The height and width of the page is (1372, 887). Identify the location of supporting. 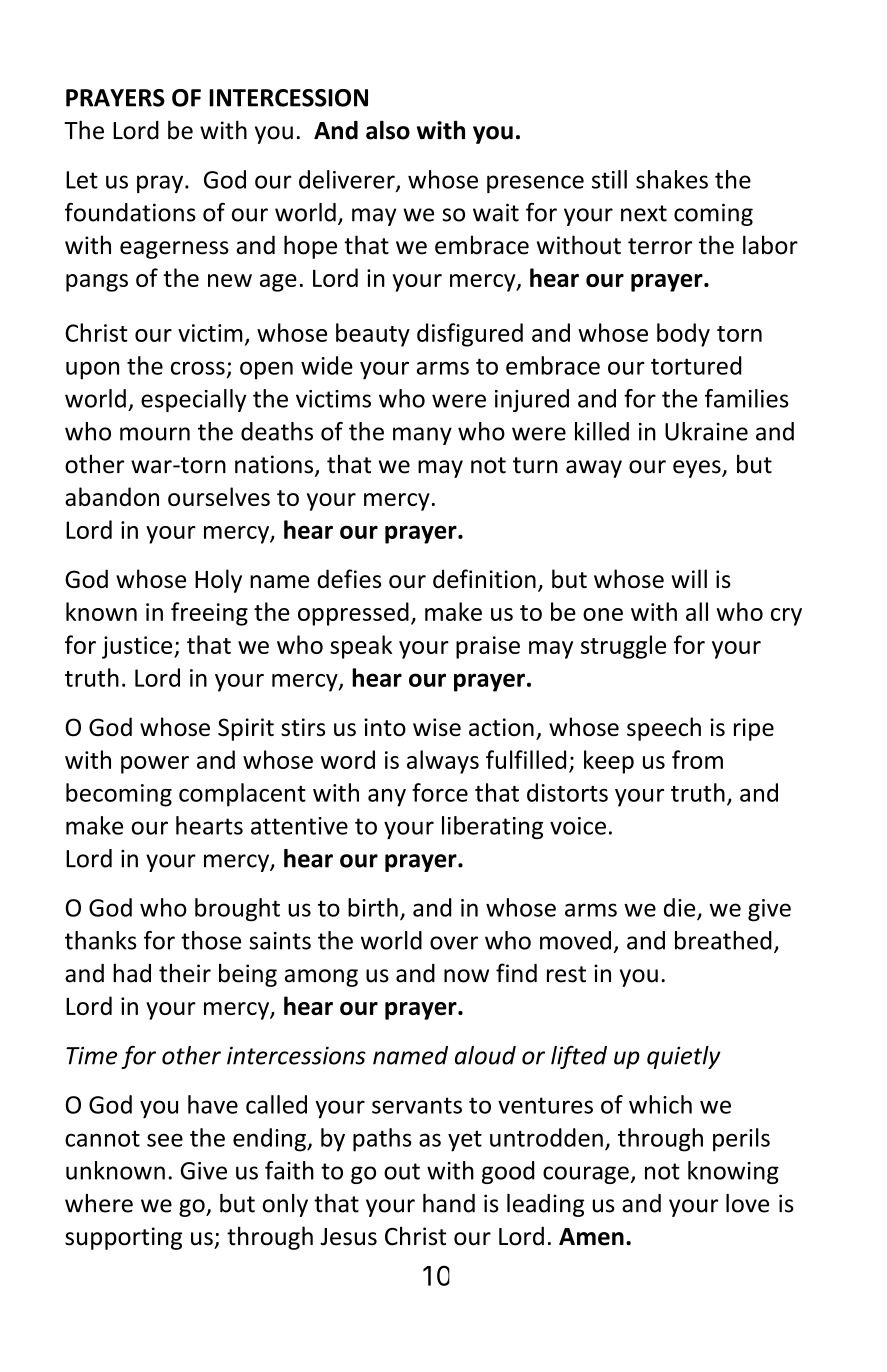
(123, 1238).
